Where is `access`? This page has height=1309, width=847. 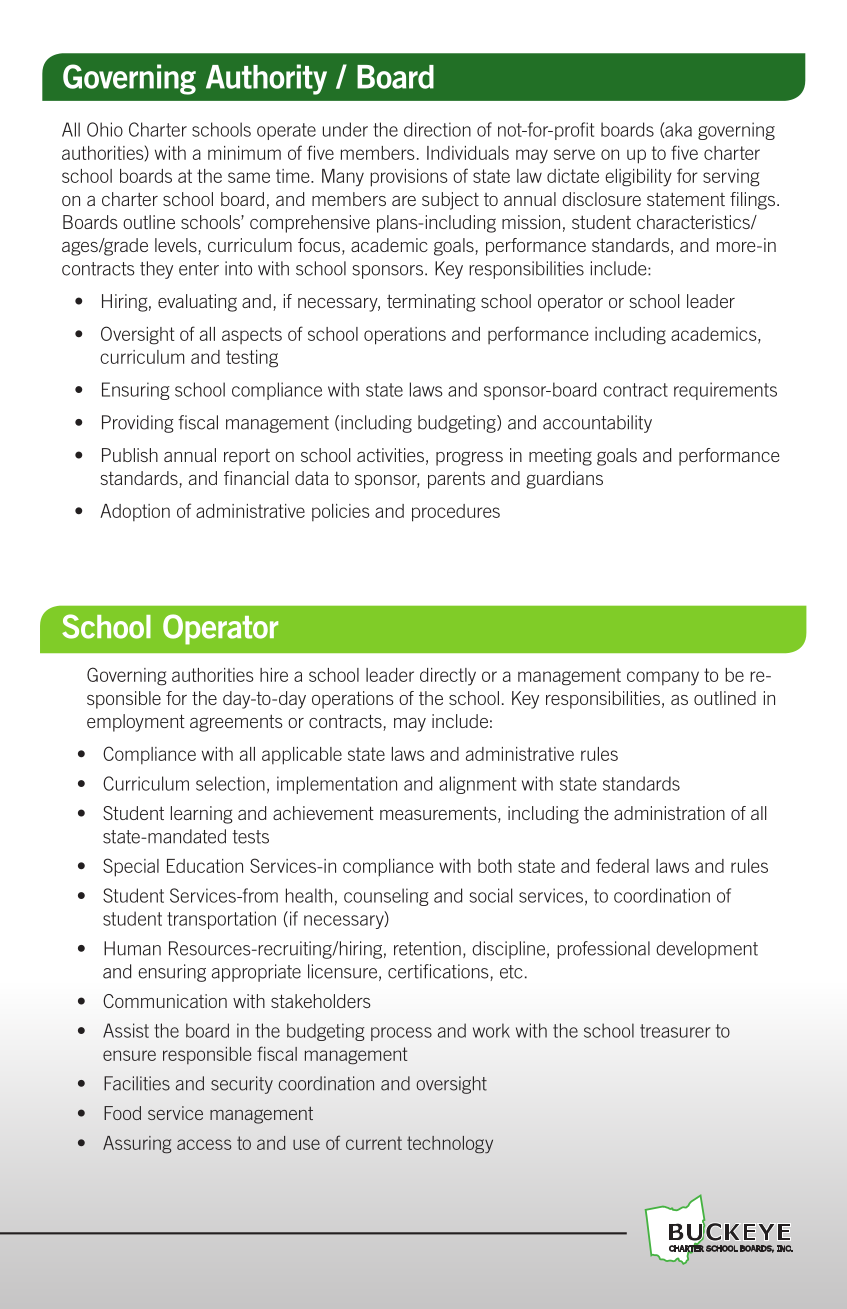
access is located at coordinates (204, 1144).
